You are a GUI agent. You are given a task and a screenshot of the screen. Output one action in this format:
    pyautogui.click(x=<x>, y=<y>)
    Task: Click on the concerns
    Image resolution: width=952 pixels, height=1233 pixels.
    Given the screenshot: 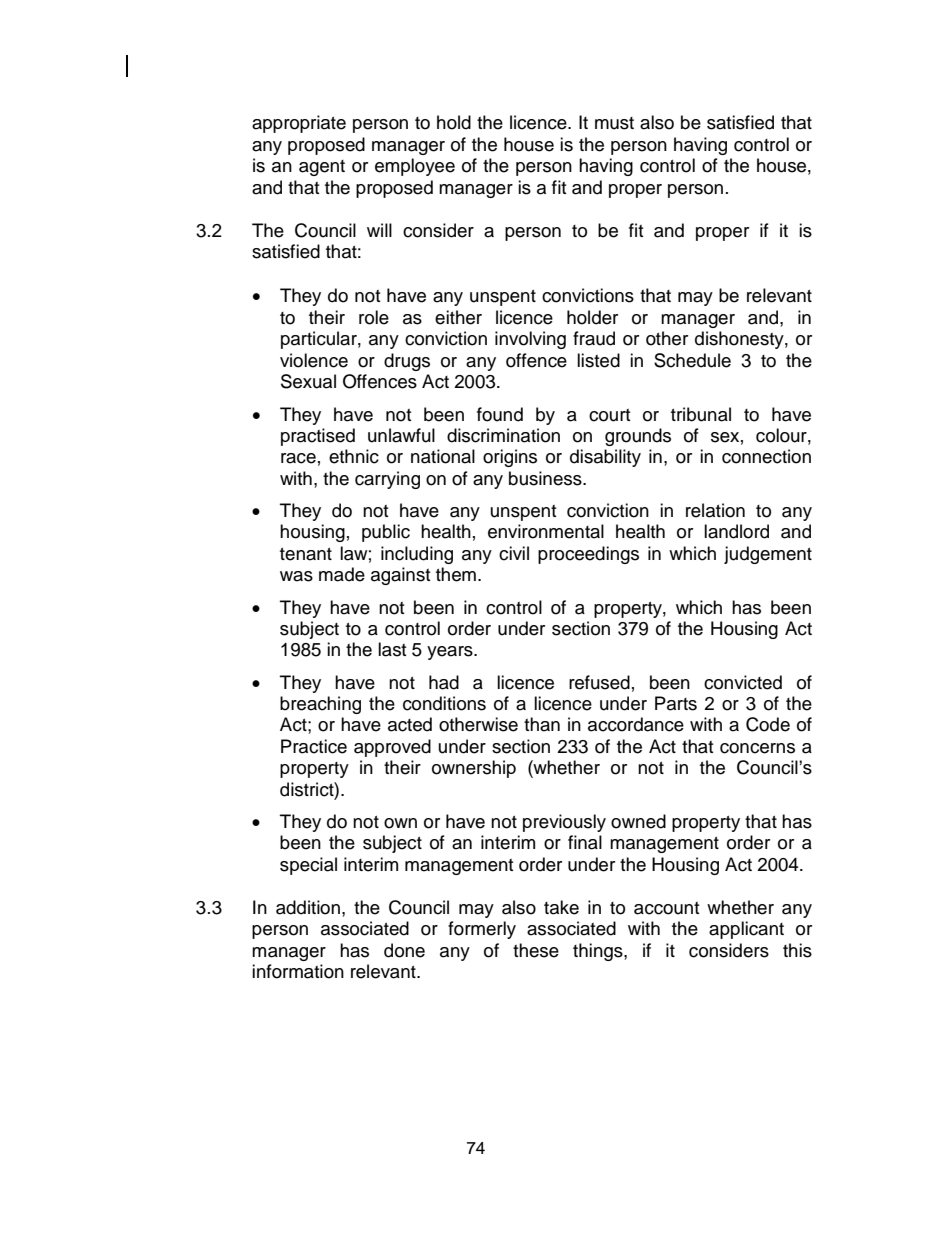 What is the action you would take?
    pyautogui.click(x=757, y=748)
